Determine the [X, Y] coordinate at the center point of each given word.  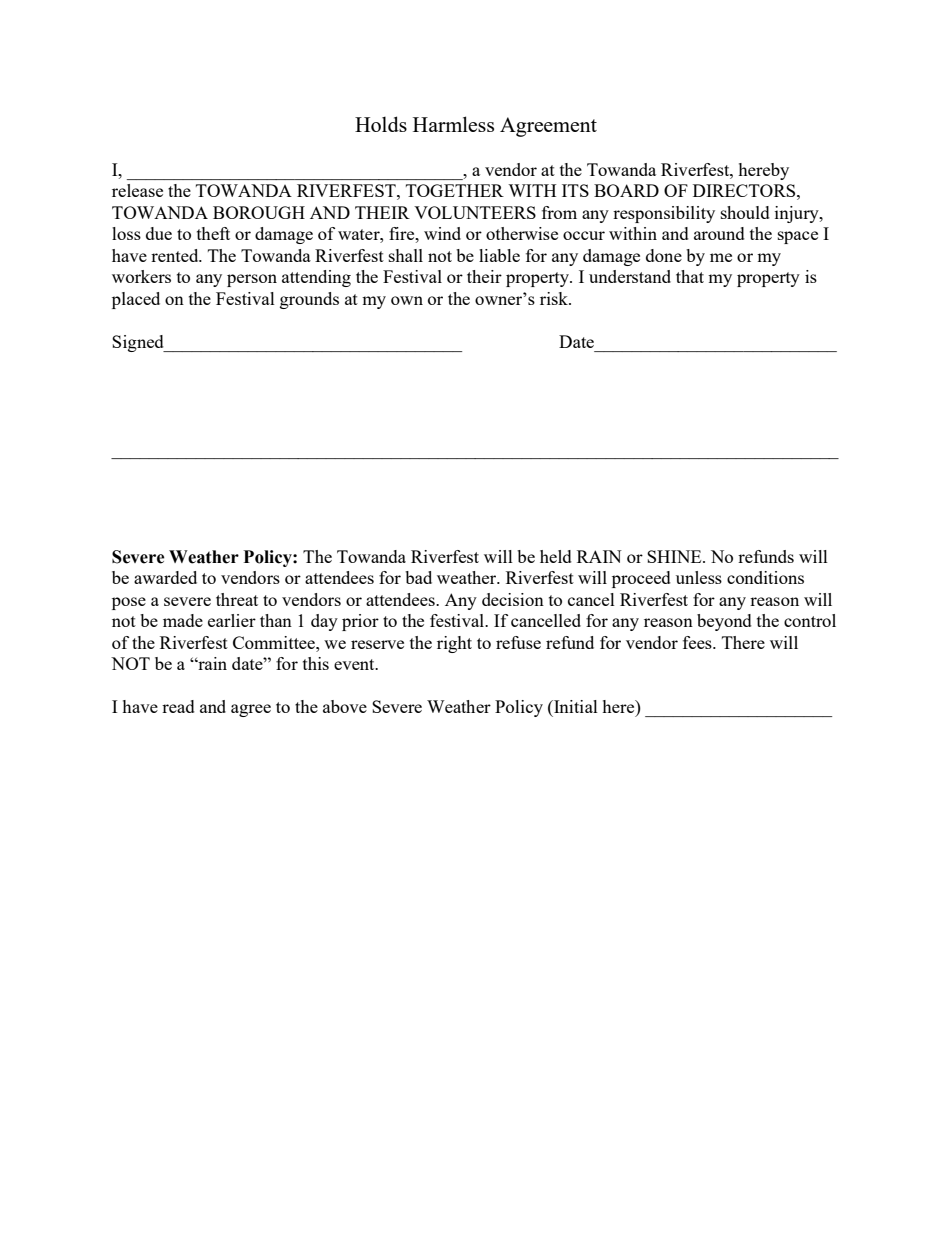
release [137, 190]
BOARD [626, 190]
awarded [165, 577]
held [556, 556]
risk [555, 298]
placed [136, 300]
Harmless [453, 124]
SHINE [675, 556]
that [690, 276]
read [178, 706]
